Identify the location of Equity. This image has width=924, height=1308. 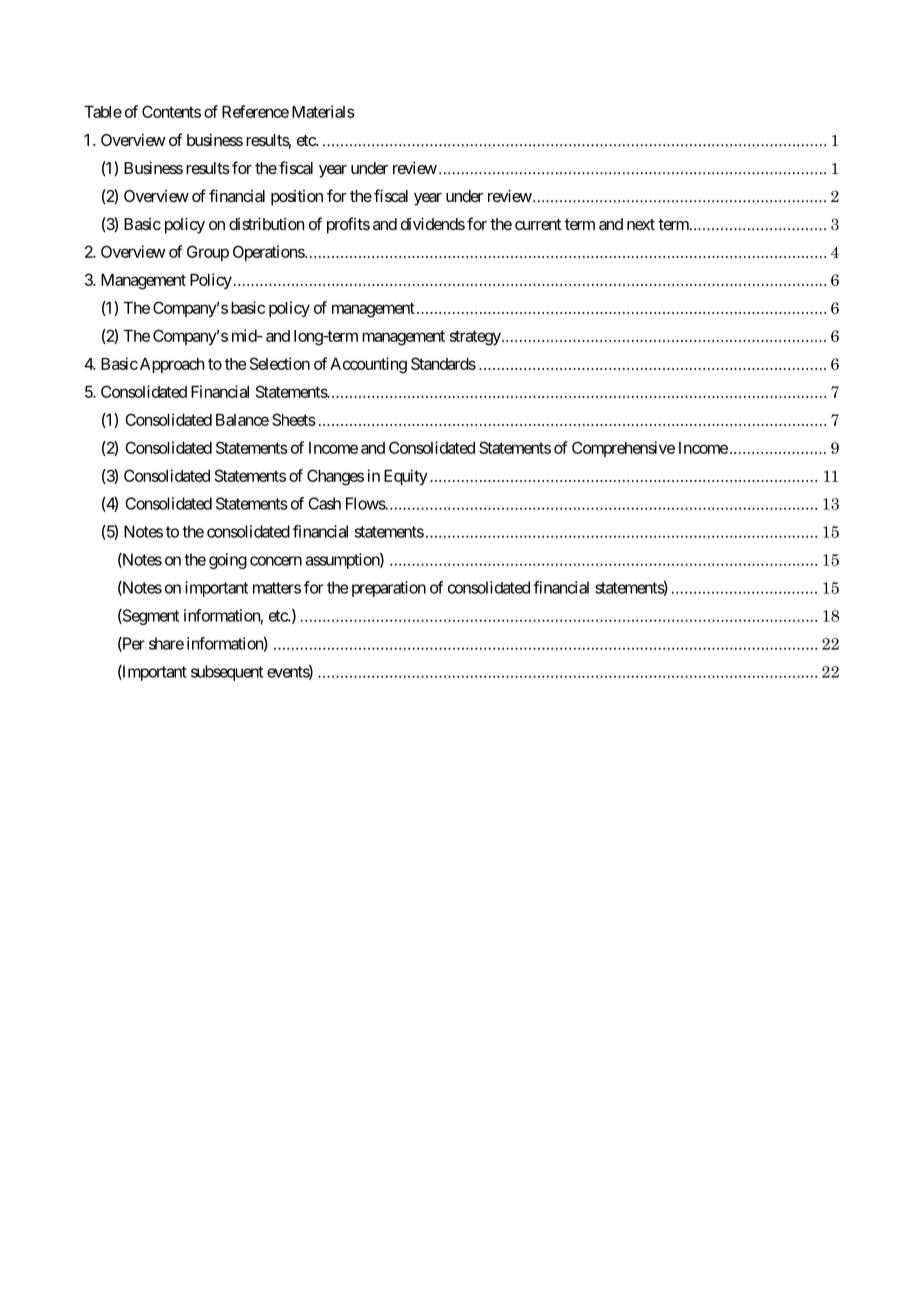
(406, 477).
